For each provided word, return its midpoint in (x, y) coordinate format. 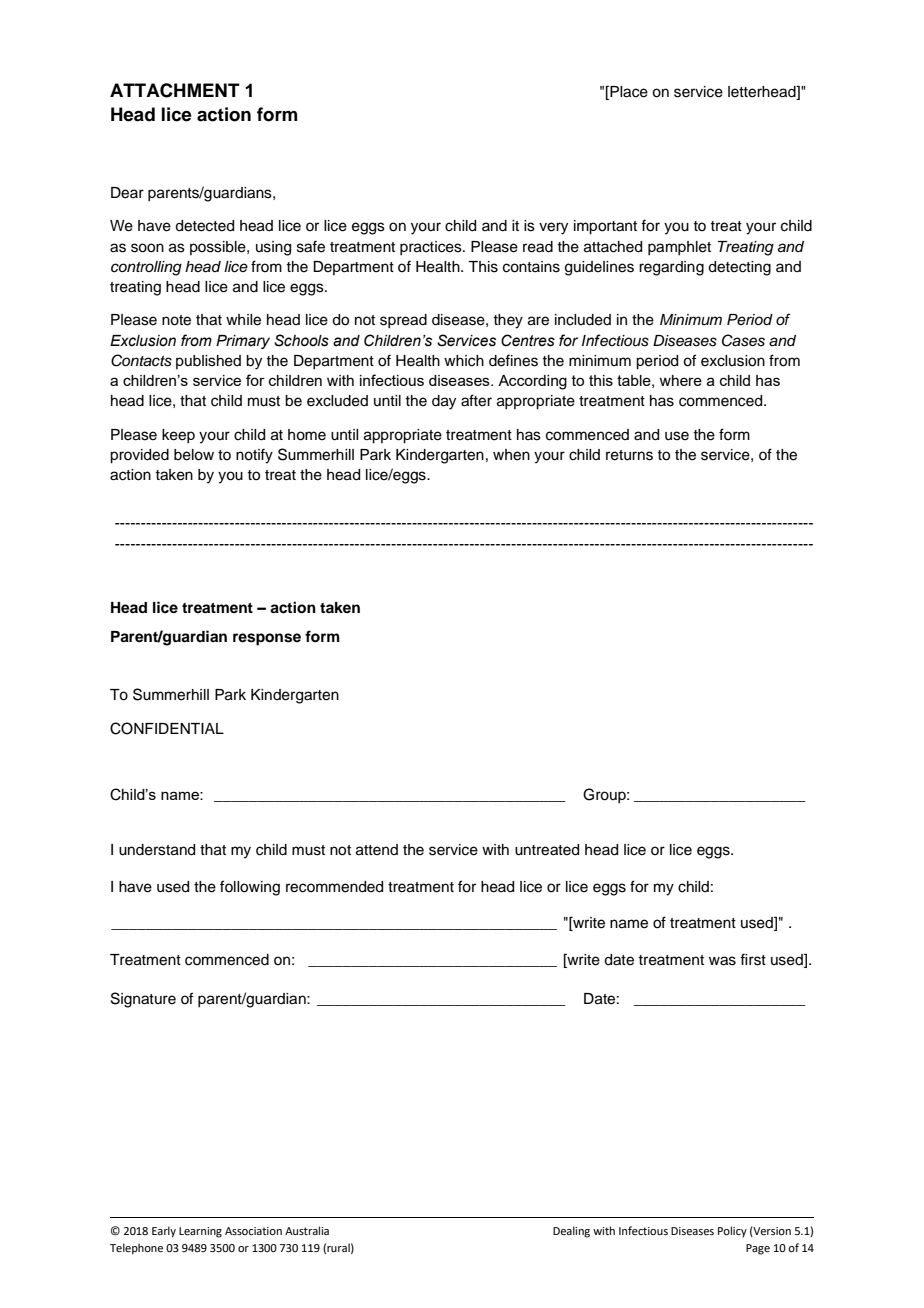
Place (628, 92)
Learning (200, 1232)
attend (377, 850)
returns (629, 455)
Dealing (571, 1232)
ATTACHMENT (175, 90)
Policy (732, 1232)
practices (432, 248)
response (267, 639)
